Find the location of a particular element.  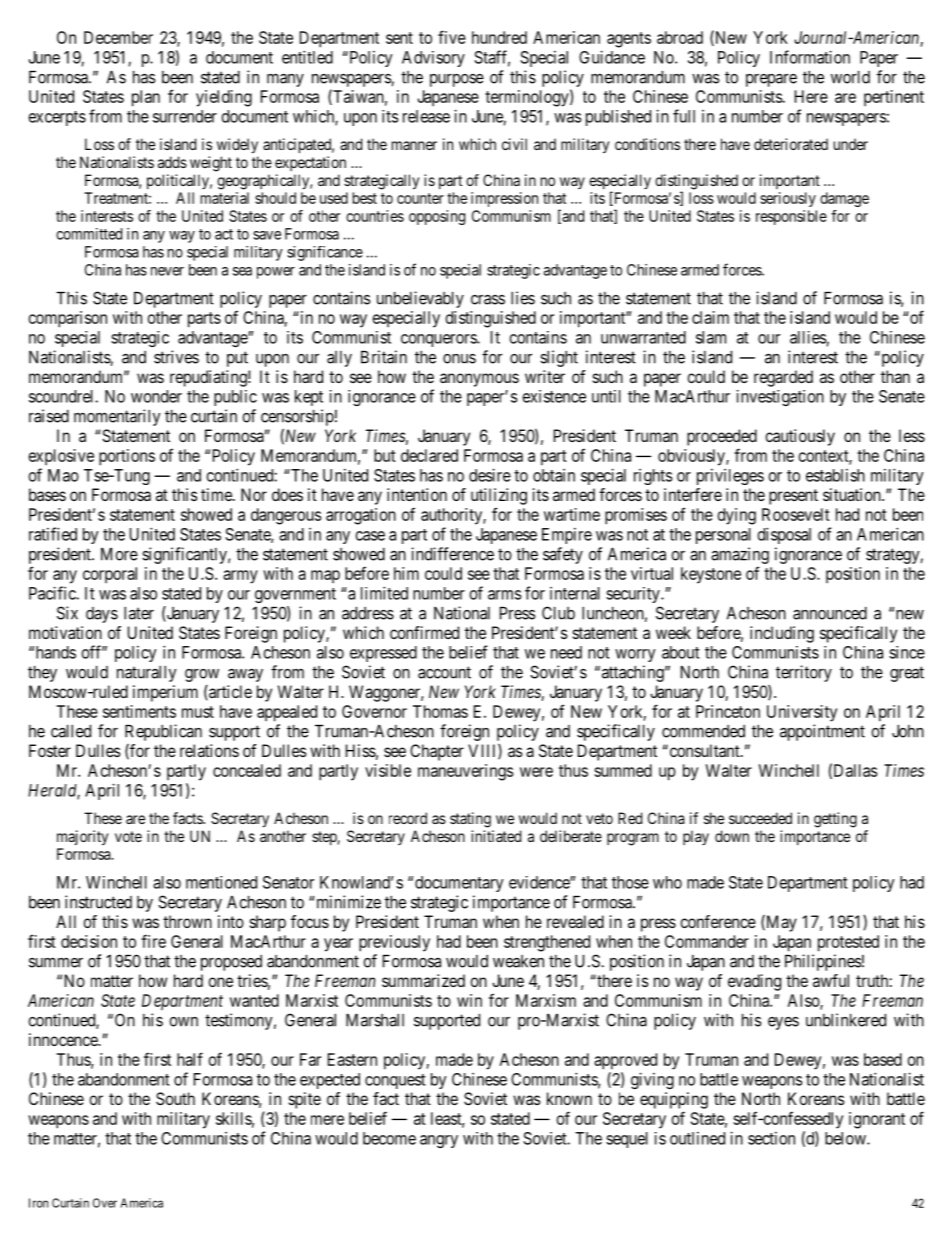

plan is located at coordinates (146, 98).
